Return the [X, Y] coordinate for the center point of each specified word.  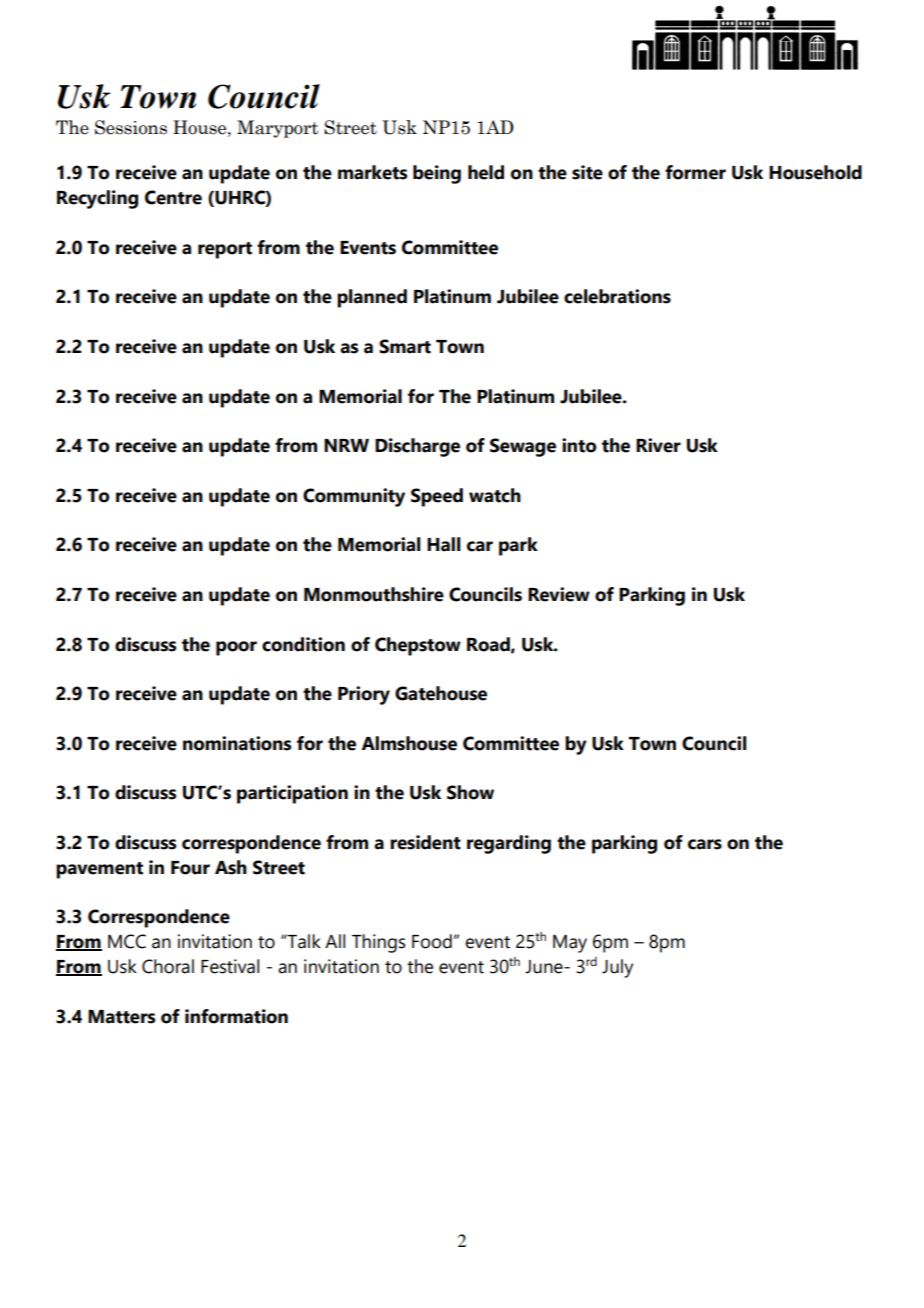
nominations [237, 743]
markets [372, 172]
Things [379, 943]
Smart [405, 346]
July [617, 968]
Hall [444, 544]
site [587, 172]
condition [303, 644]
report [225, 250]
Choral [168, 966]
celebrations [617, 296]
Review [559, 594]
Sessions [131, 127]
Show [470, 792]
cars [705, 844]
